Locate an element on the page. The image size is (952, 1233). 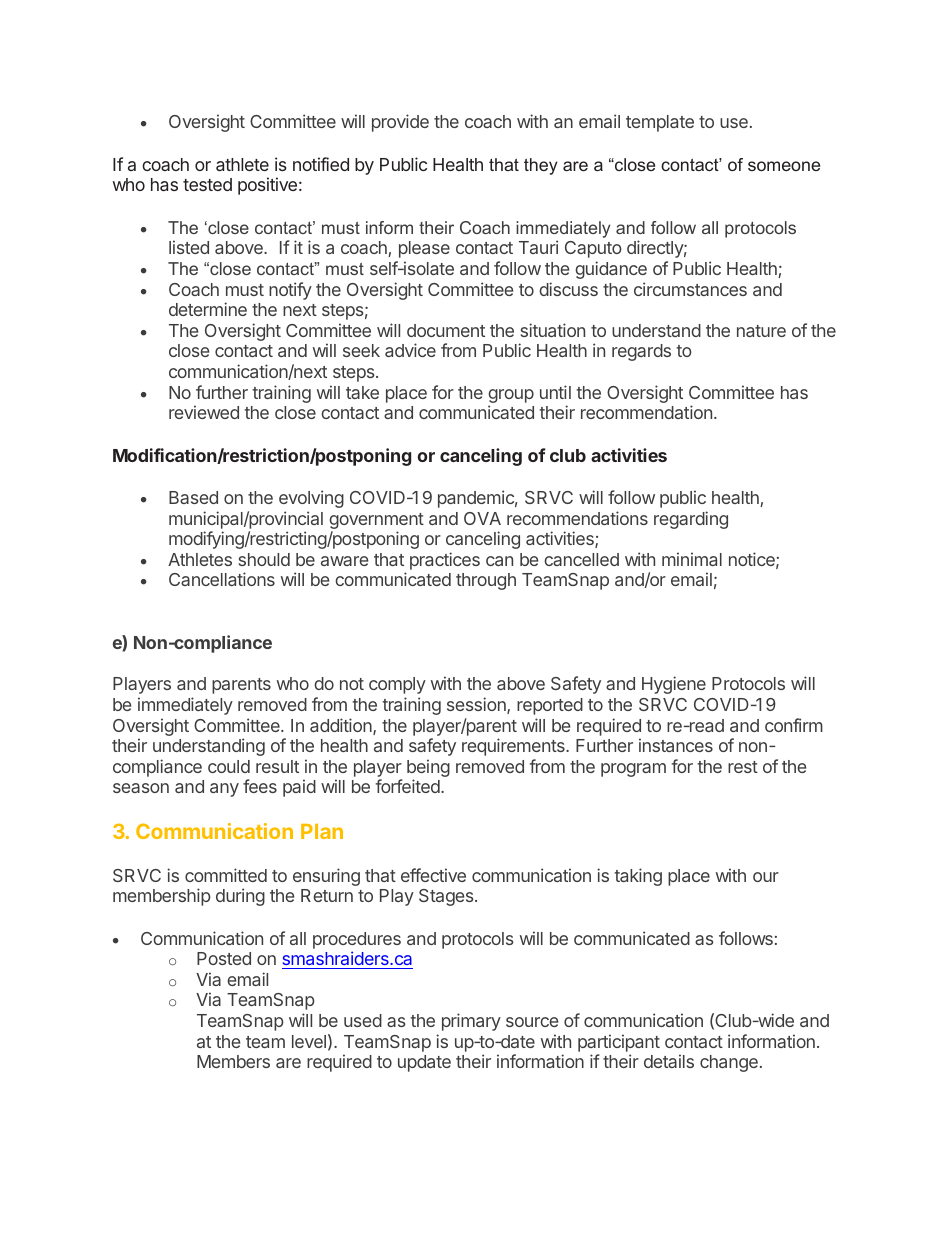
tested is located at coordinates (207, 184).
